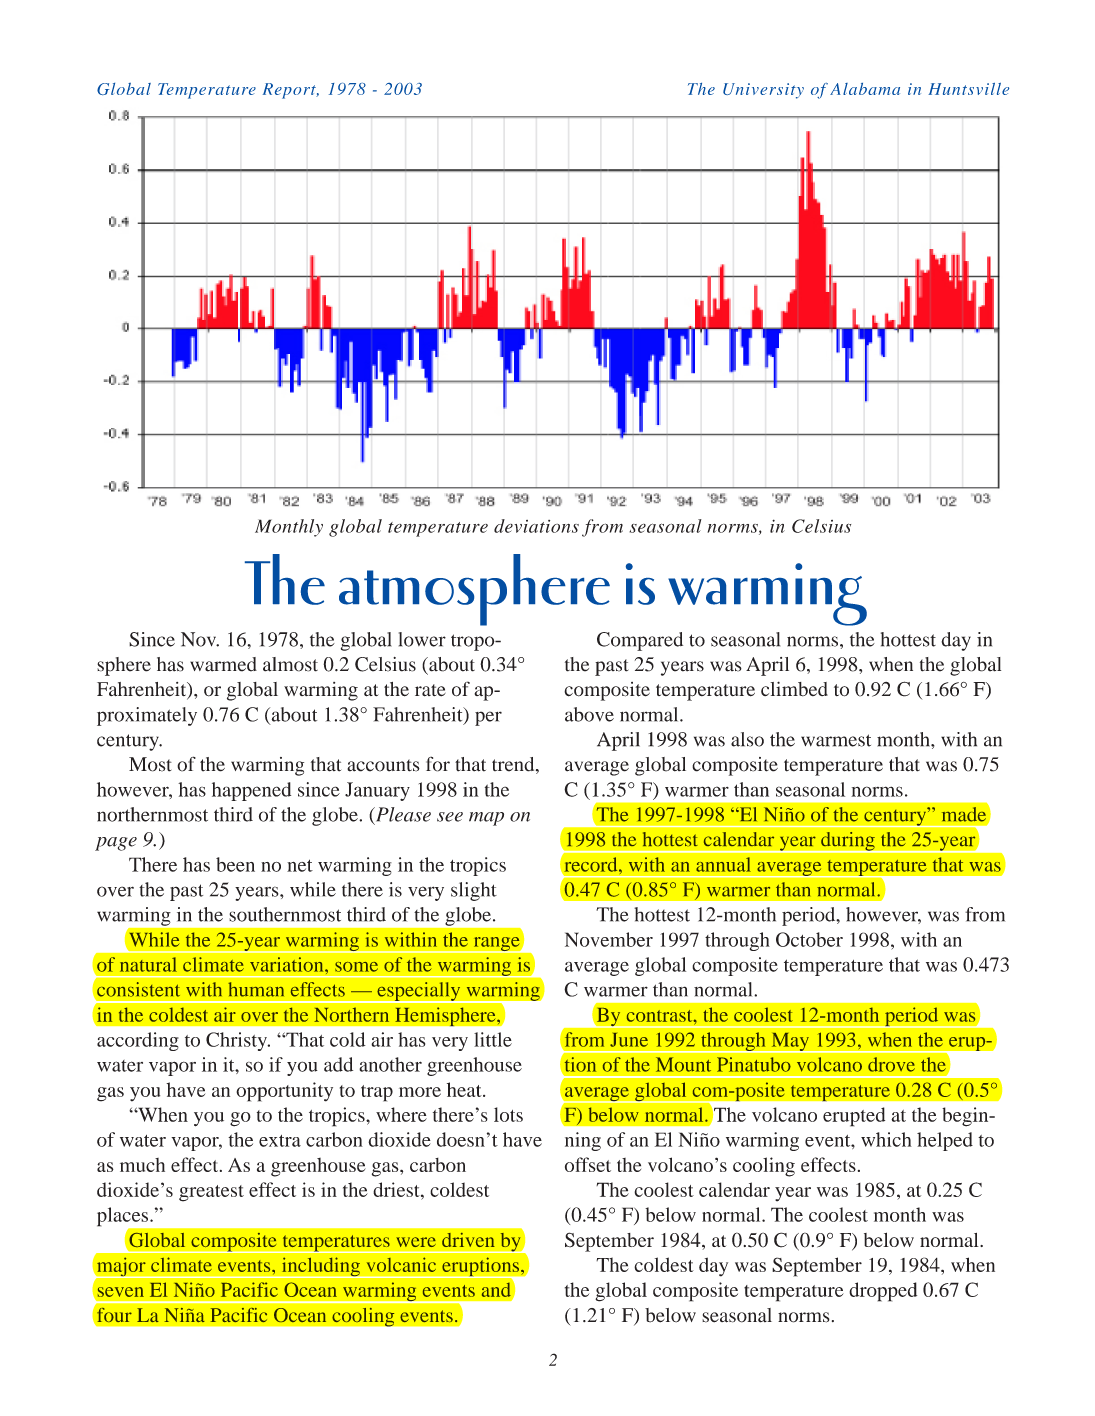 This image has width=1095, height=1416. What do you see at coordinates (496, 1290) in the image?
I see `and` at bounding box center [496, 1290].
